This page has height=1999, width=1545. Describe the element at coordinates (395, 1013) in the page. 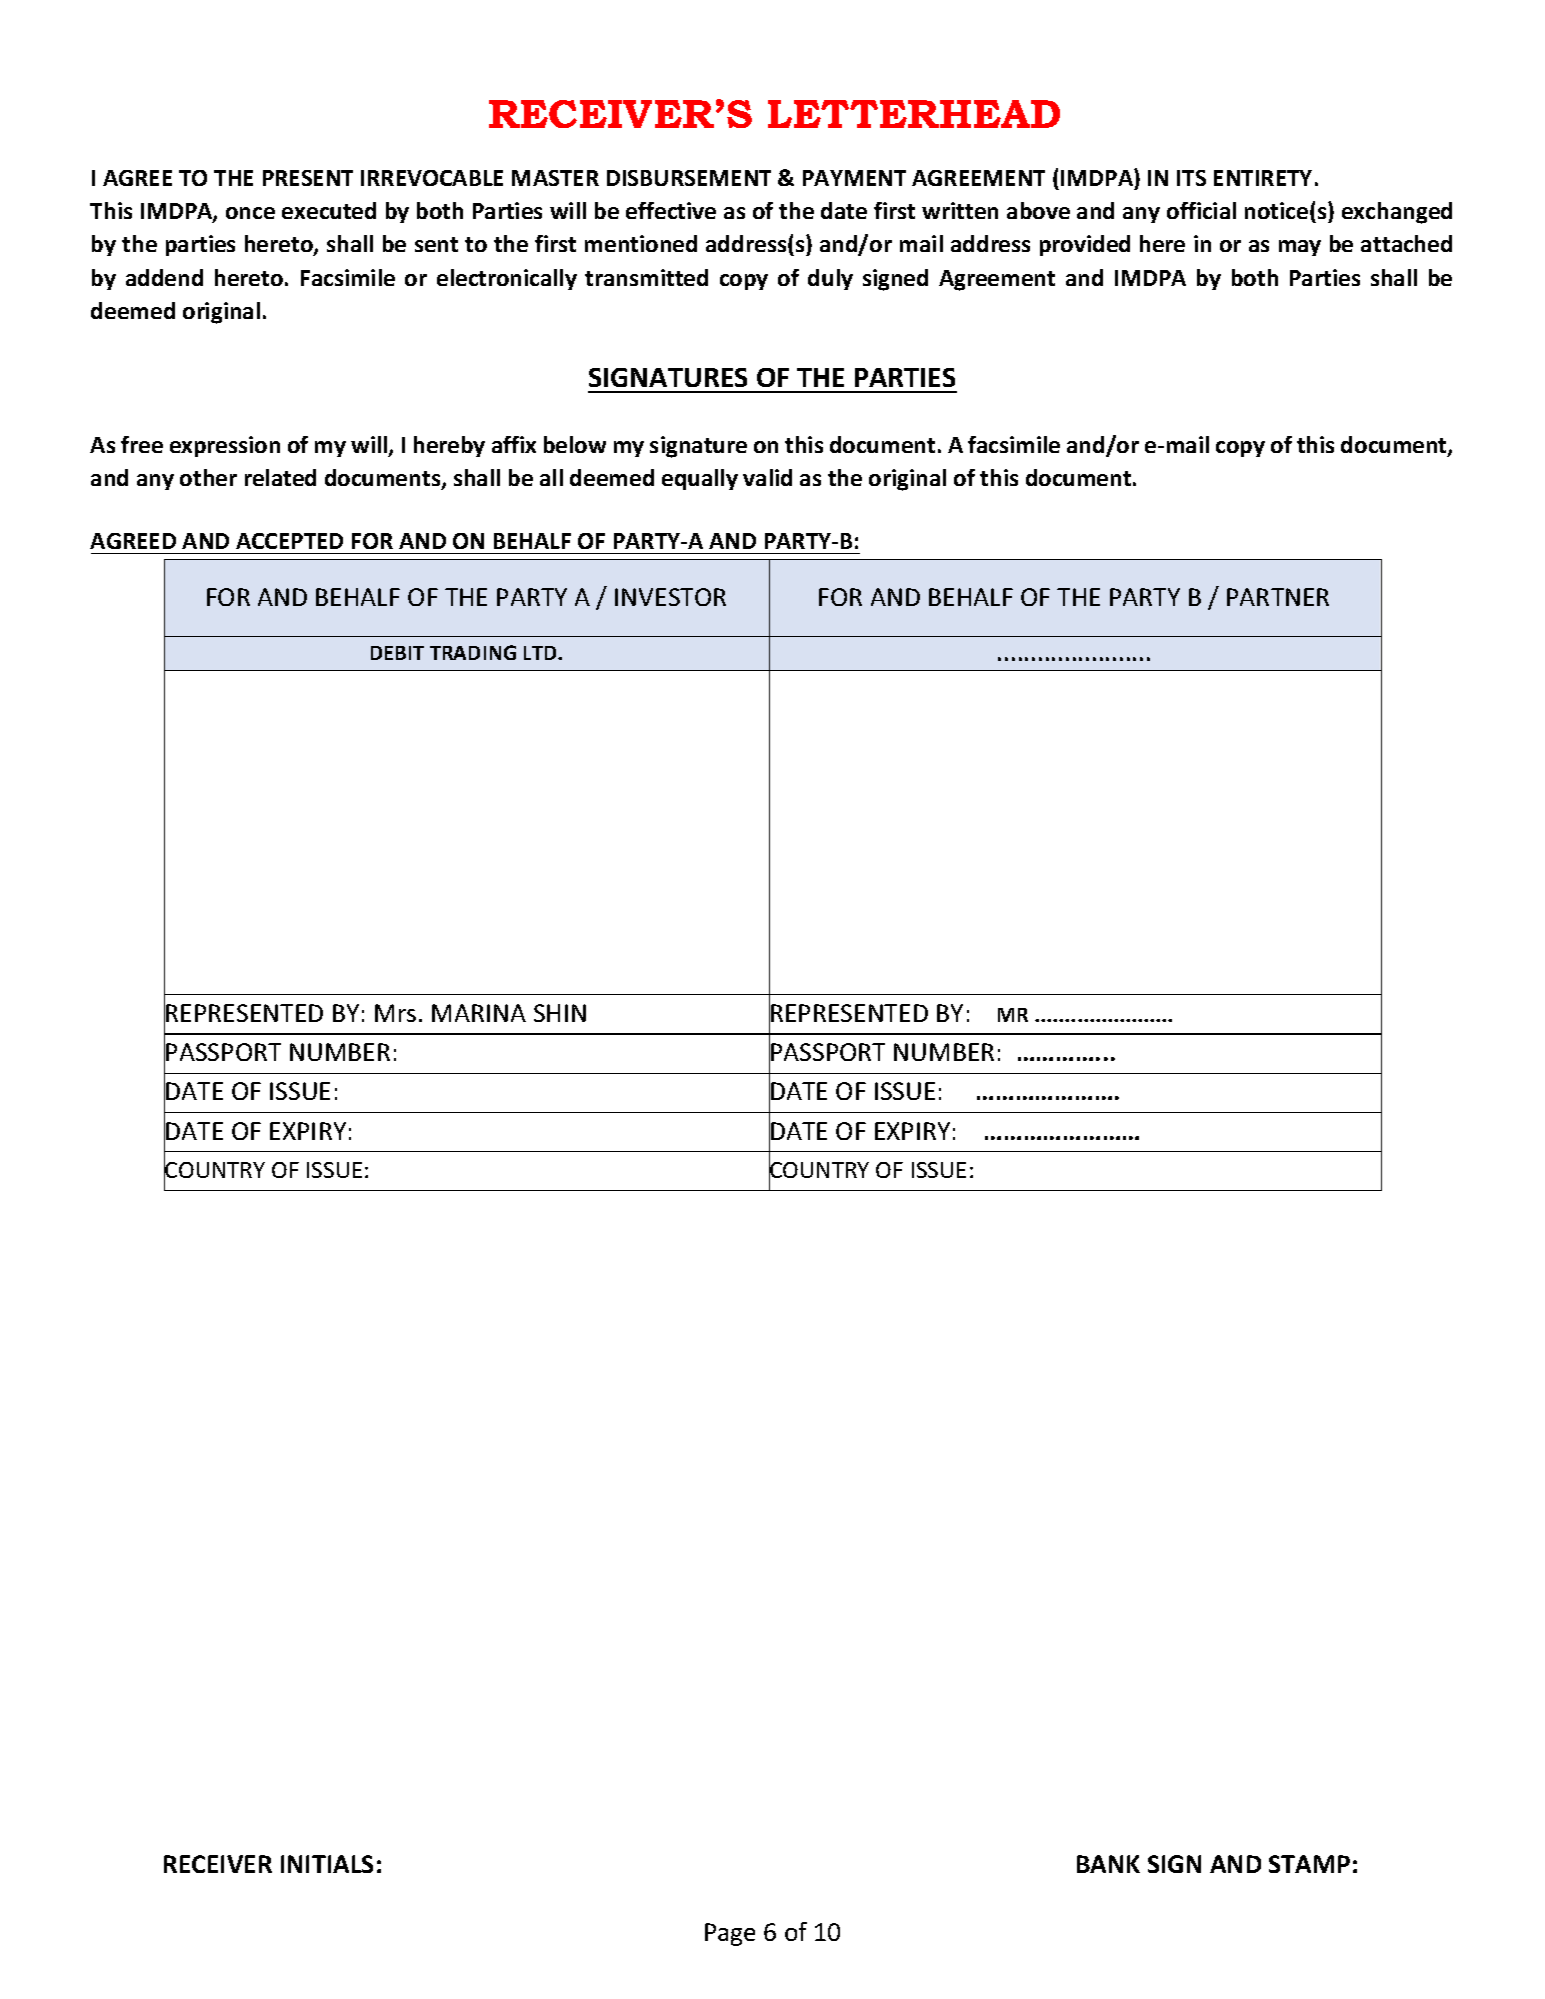

I see `Mrs` at that location.
